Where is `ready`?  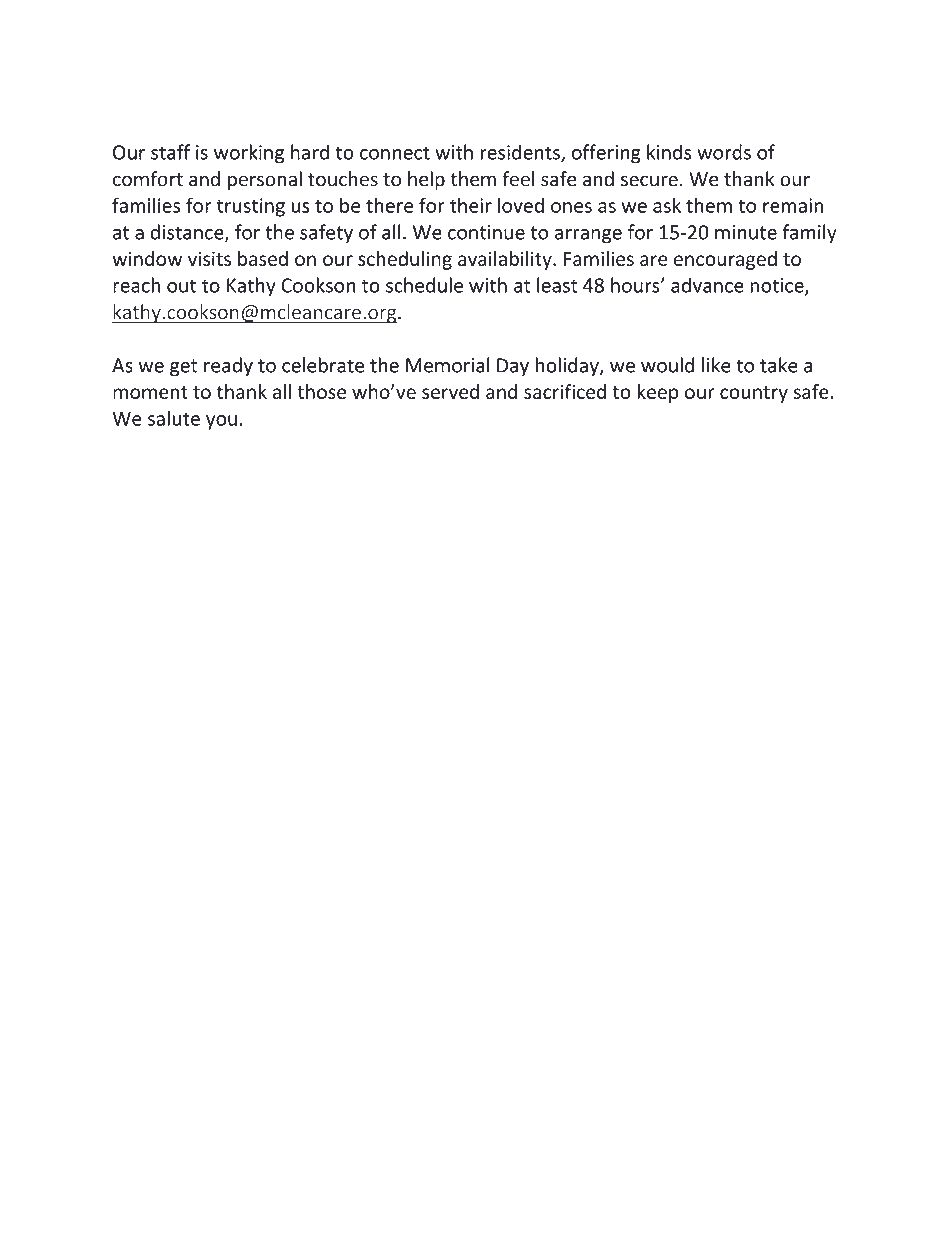
ready is located at coordinates (228, 367).
